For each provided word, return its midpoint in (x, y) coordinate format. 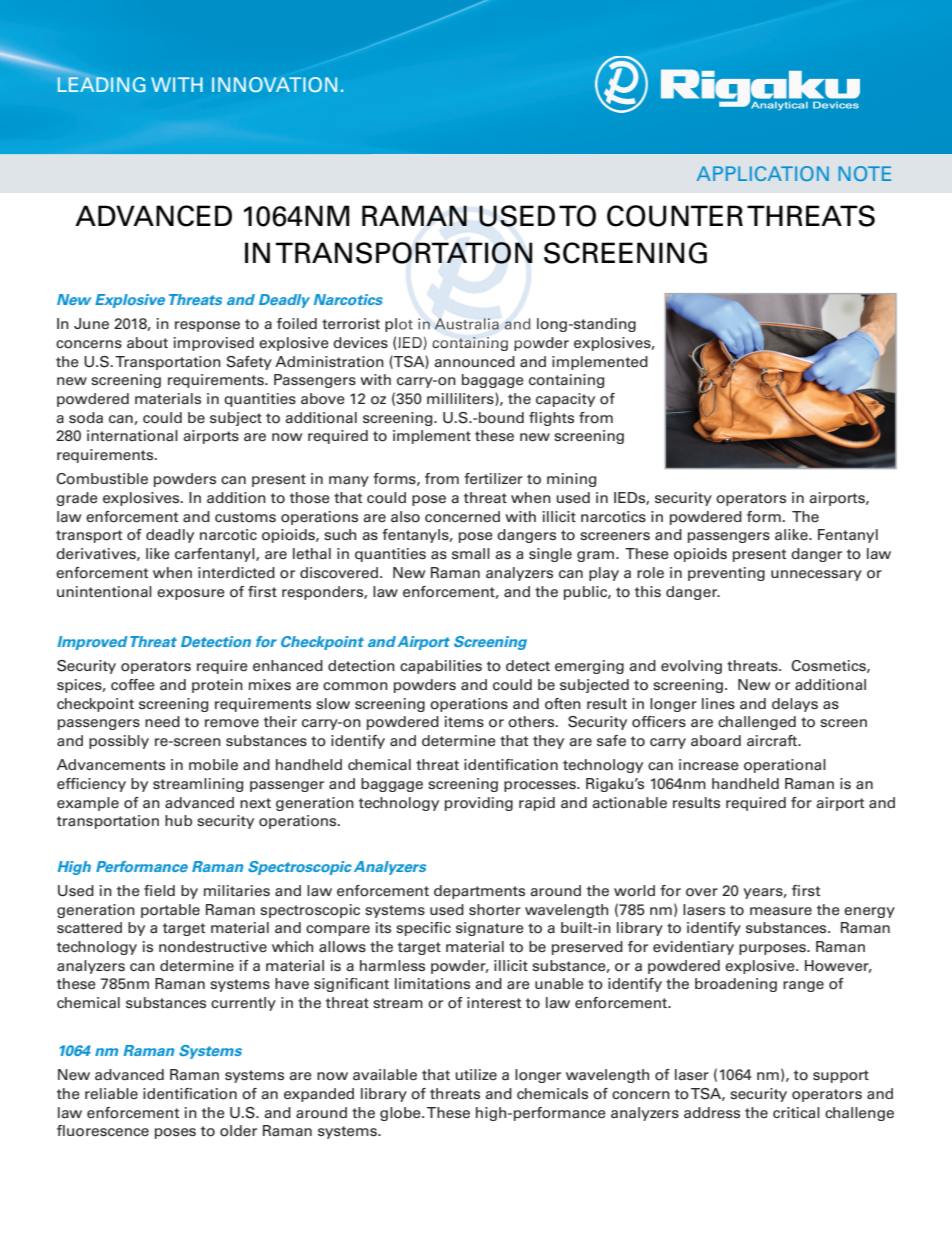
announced (474, 362)
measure (781, 911)
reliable (111, 1094)
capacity (565, 400)
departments (479, 892)
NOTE (864, 173)
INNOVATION (274, 84)
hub (178, 820)
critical (796, 1113)
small (471, 554)
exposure (191, 594)
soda (86, 418)
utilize (476, 1074)
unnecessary (816, 575)
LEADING (101, 84)
